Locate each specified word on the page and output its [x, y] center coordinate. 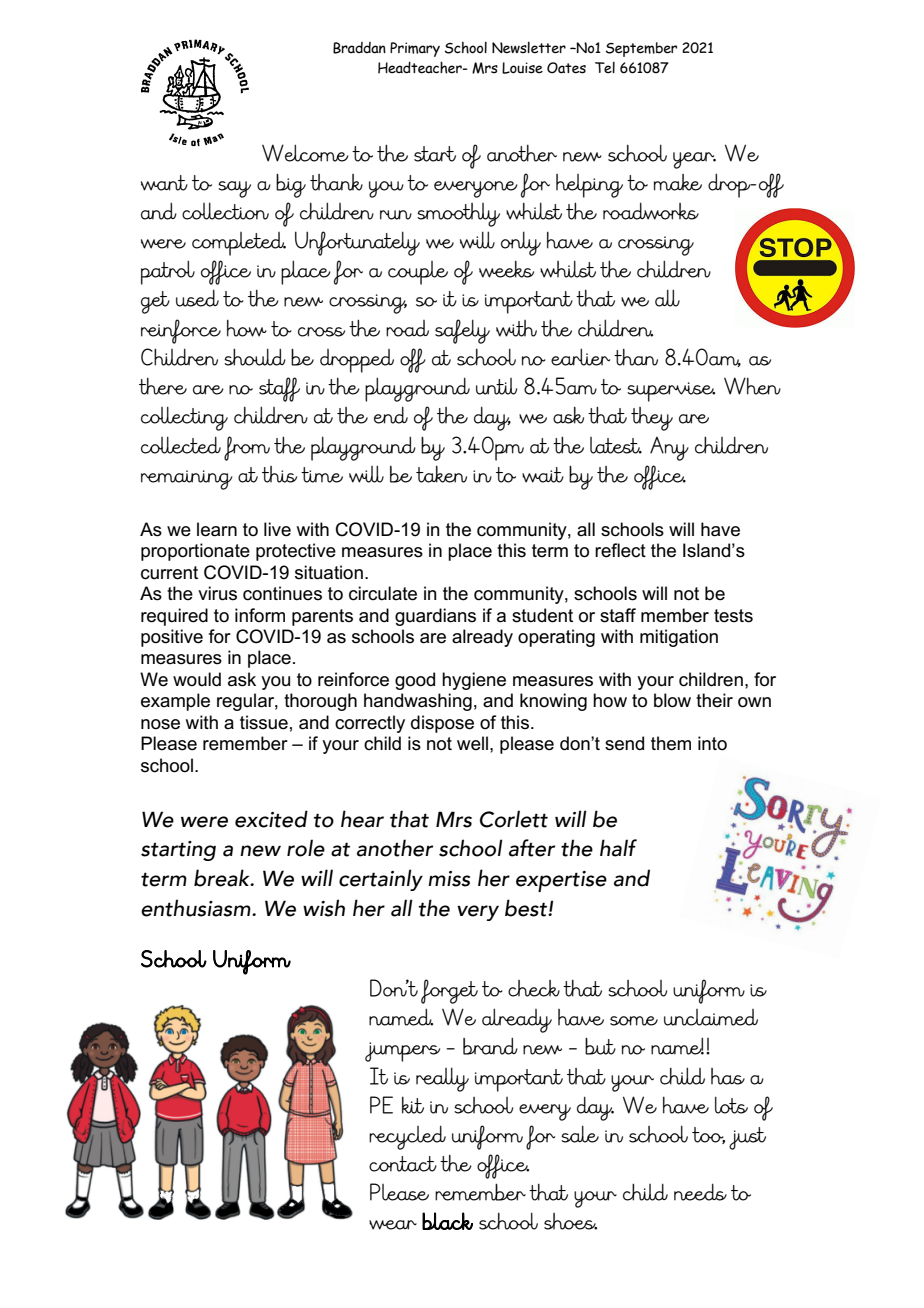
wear [393, 1225]
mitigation [679, 638]
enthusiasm [197, 908]
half [618, 848]
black [447, 1221]
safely [462, 331]
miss [449, 879]
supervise [671, 392]
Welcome [305, 153]
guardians [435, 617]
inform [260, 615]
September [641, 49]
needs [700, 1192]
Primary [415, 49]
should [255, 357]
